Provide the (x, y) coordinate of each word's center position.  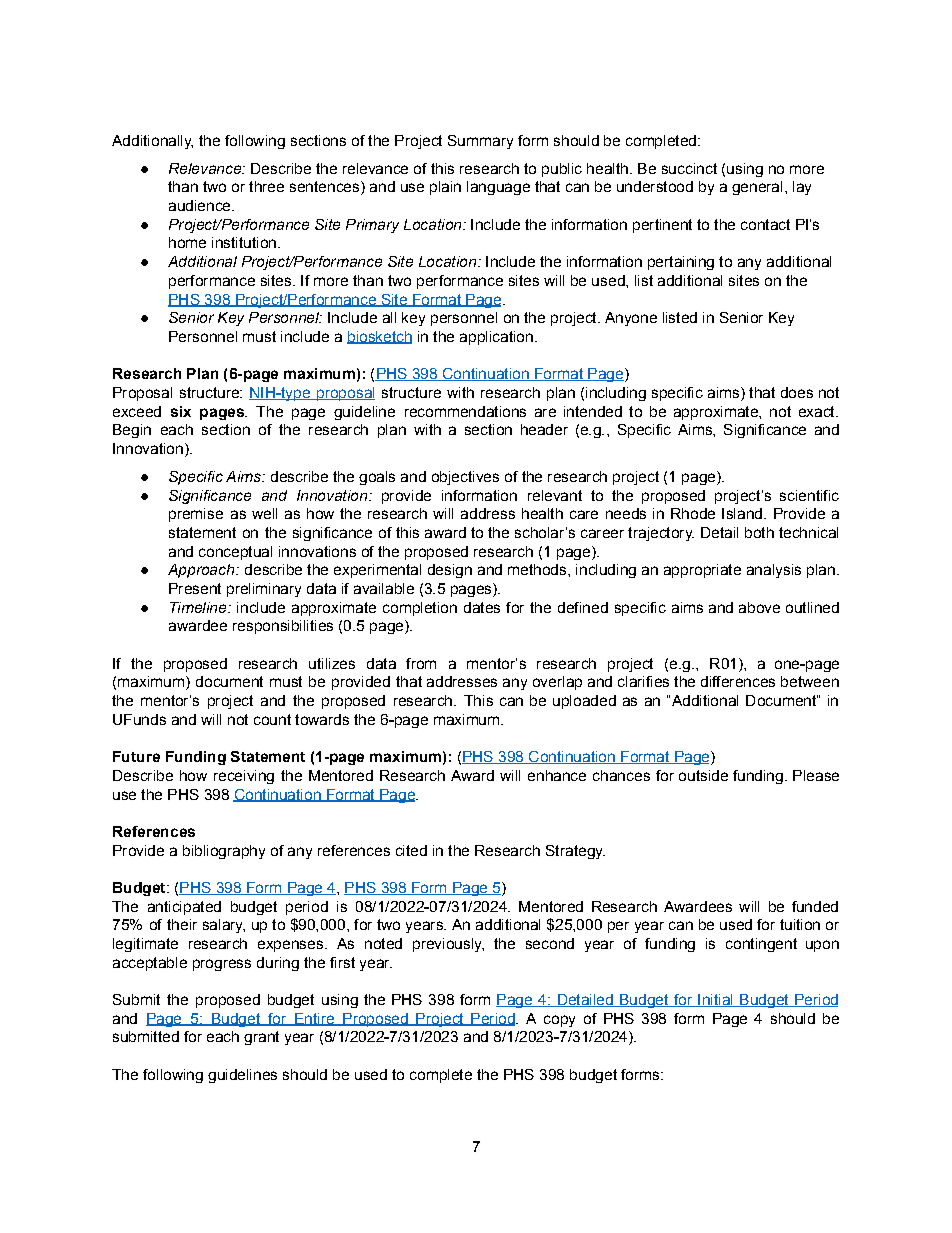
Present (195, 588)
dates (482, 607)
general (757, 188)
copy (559, 1021)
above (759, 607)
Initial (715, 1000)
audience (201, 205)
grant (261, 1038)
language (498, 188)
